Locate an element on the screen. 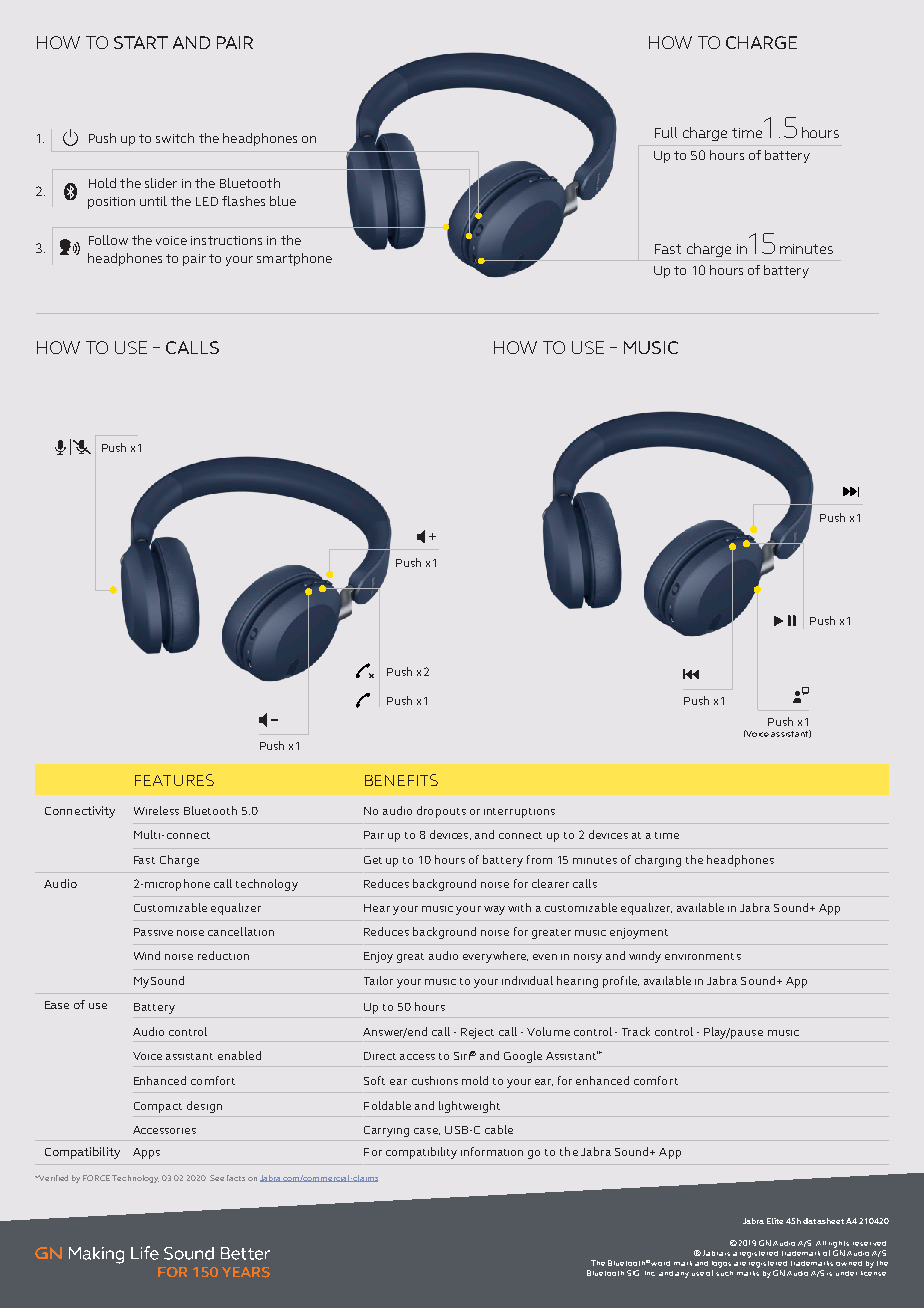  charging is located at coordinates (658, 861).
